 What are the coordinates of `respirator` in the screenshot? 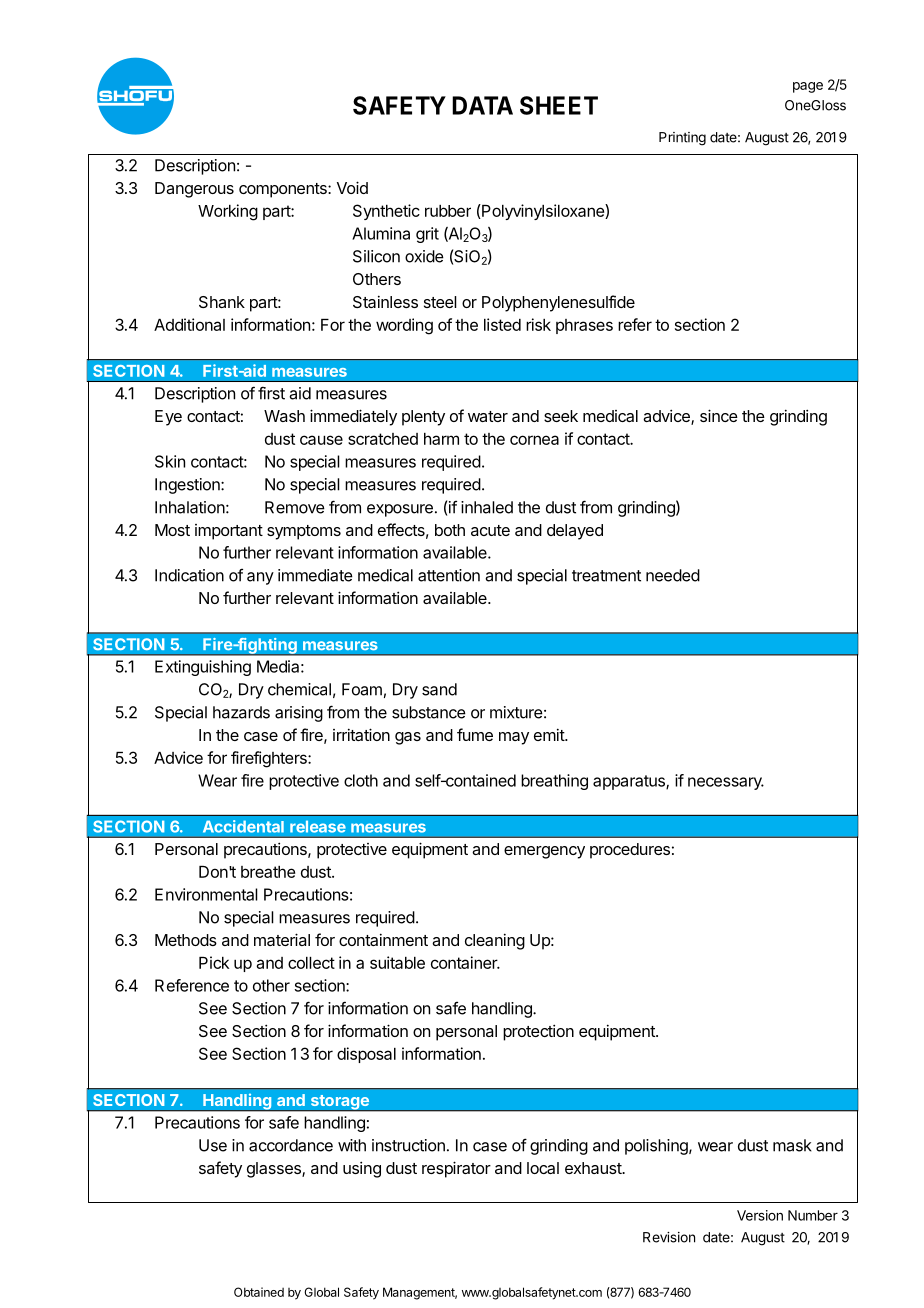 It's located at (456, 1169).
